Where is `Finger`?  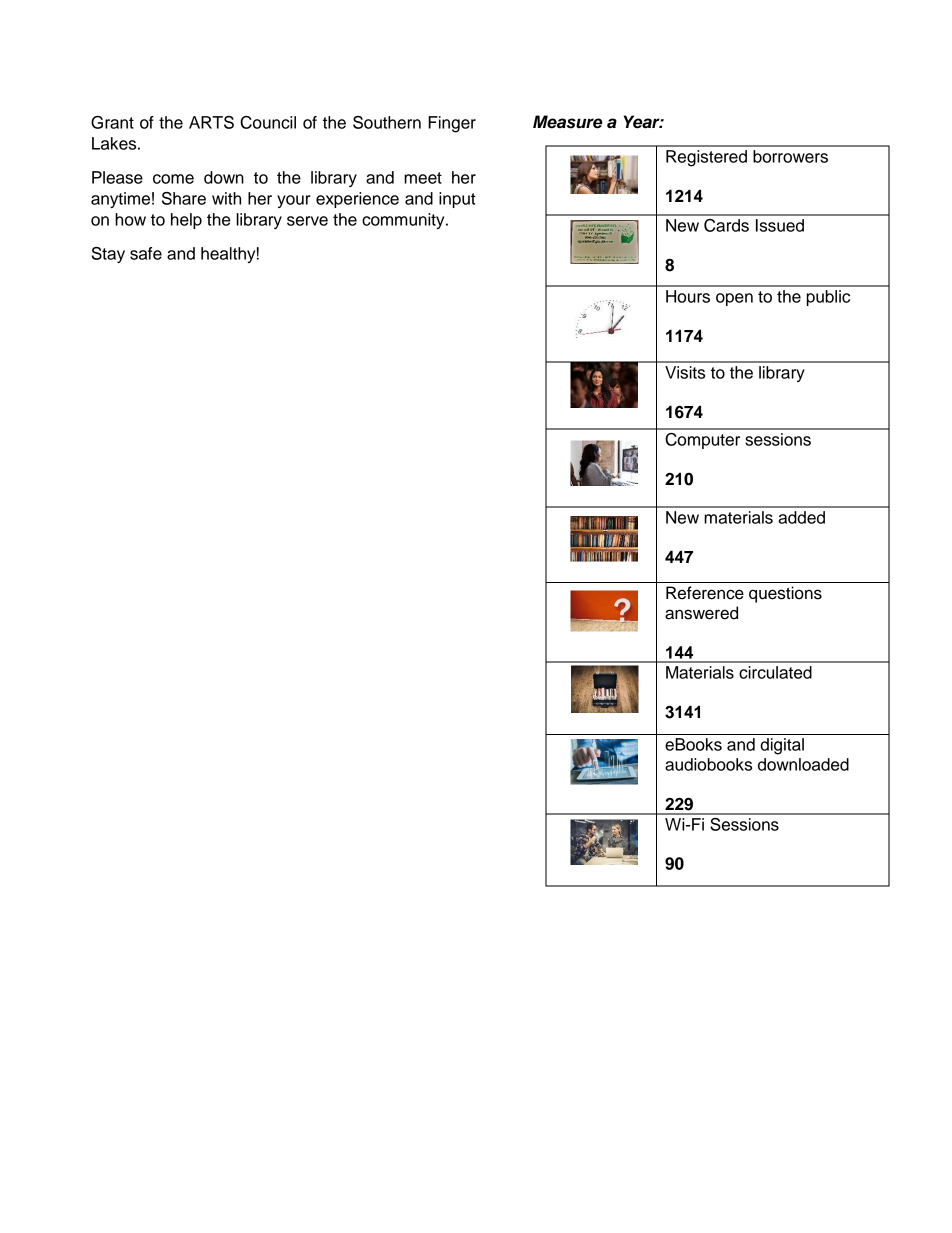 Finger is located at coordinates (452, 124).
